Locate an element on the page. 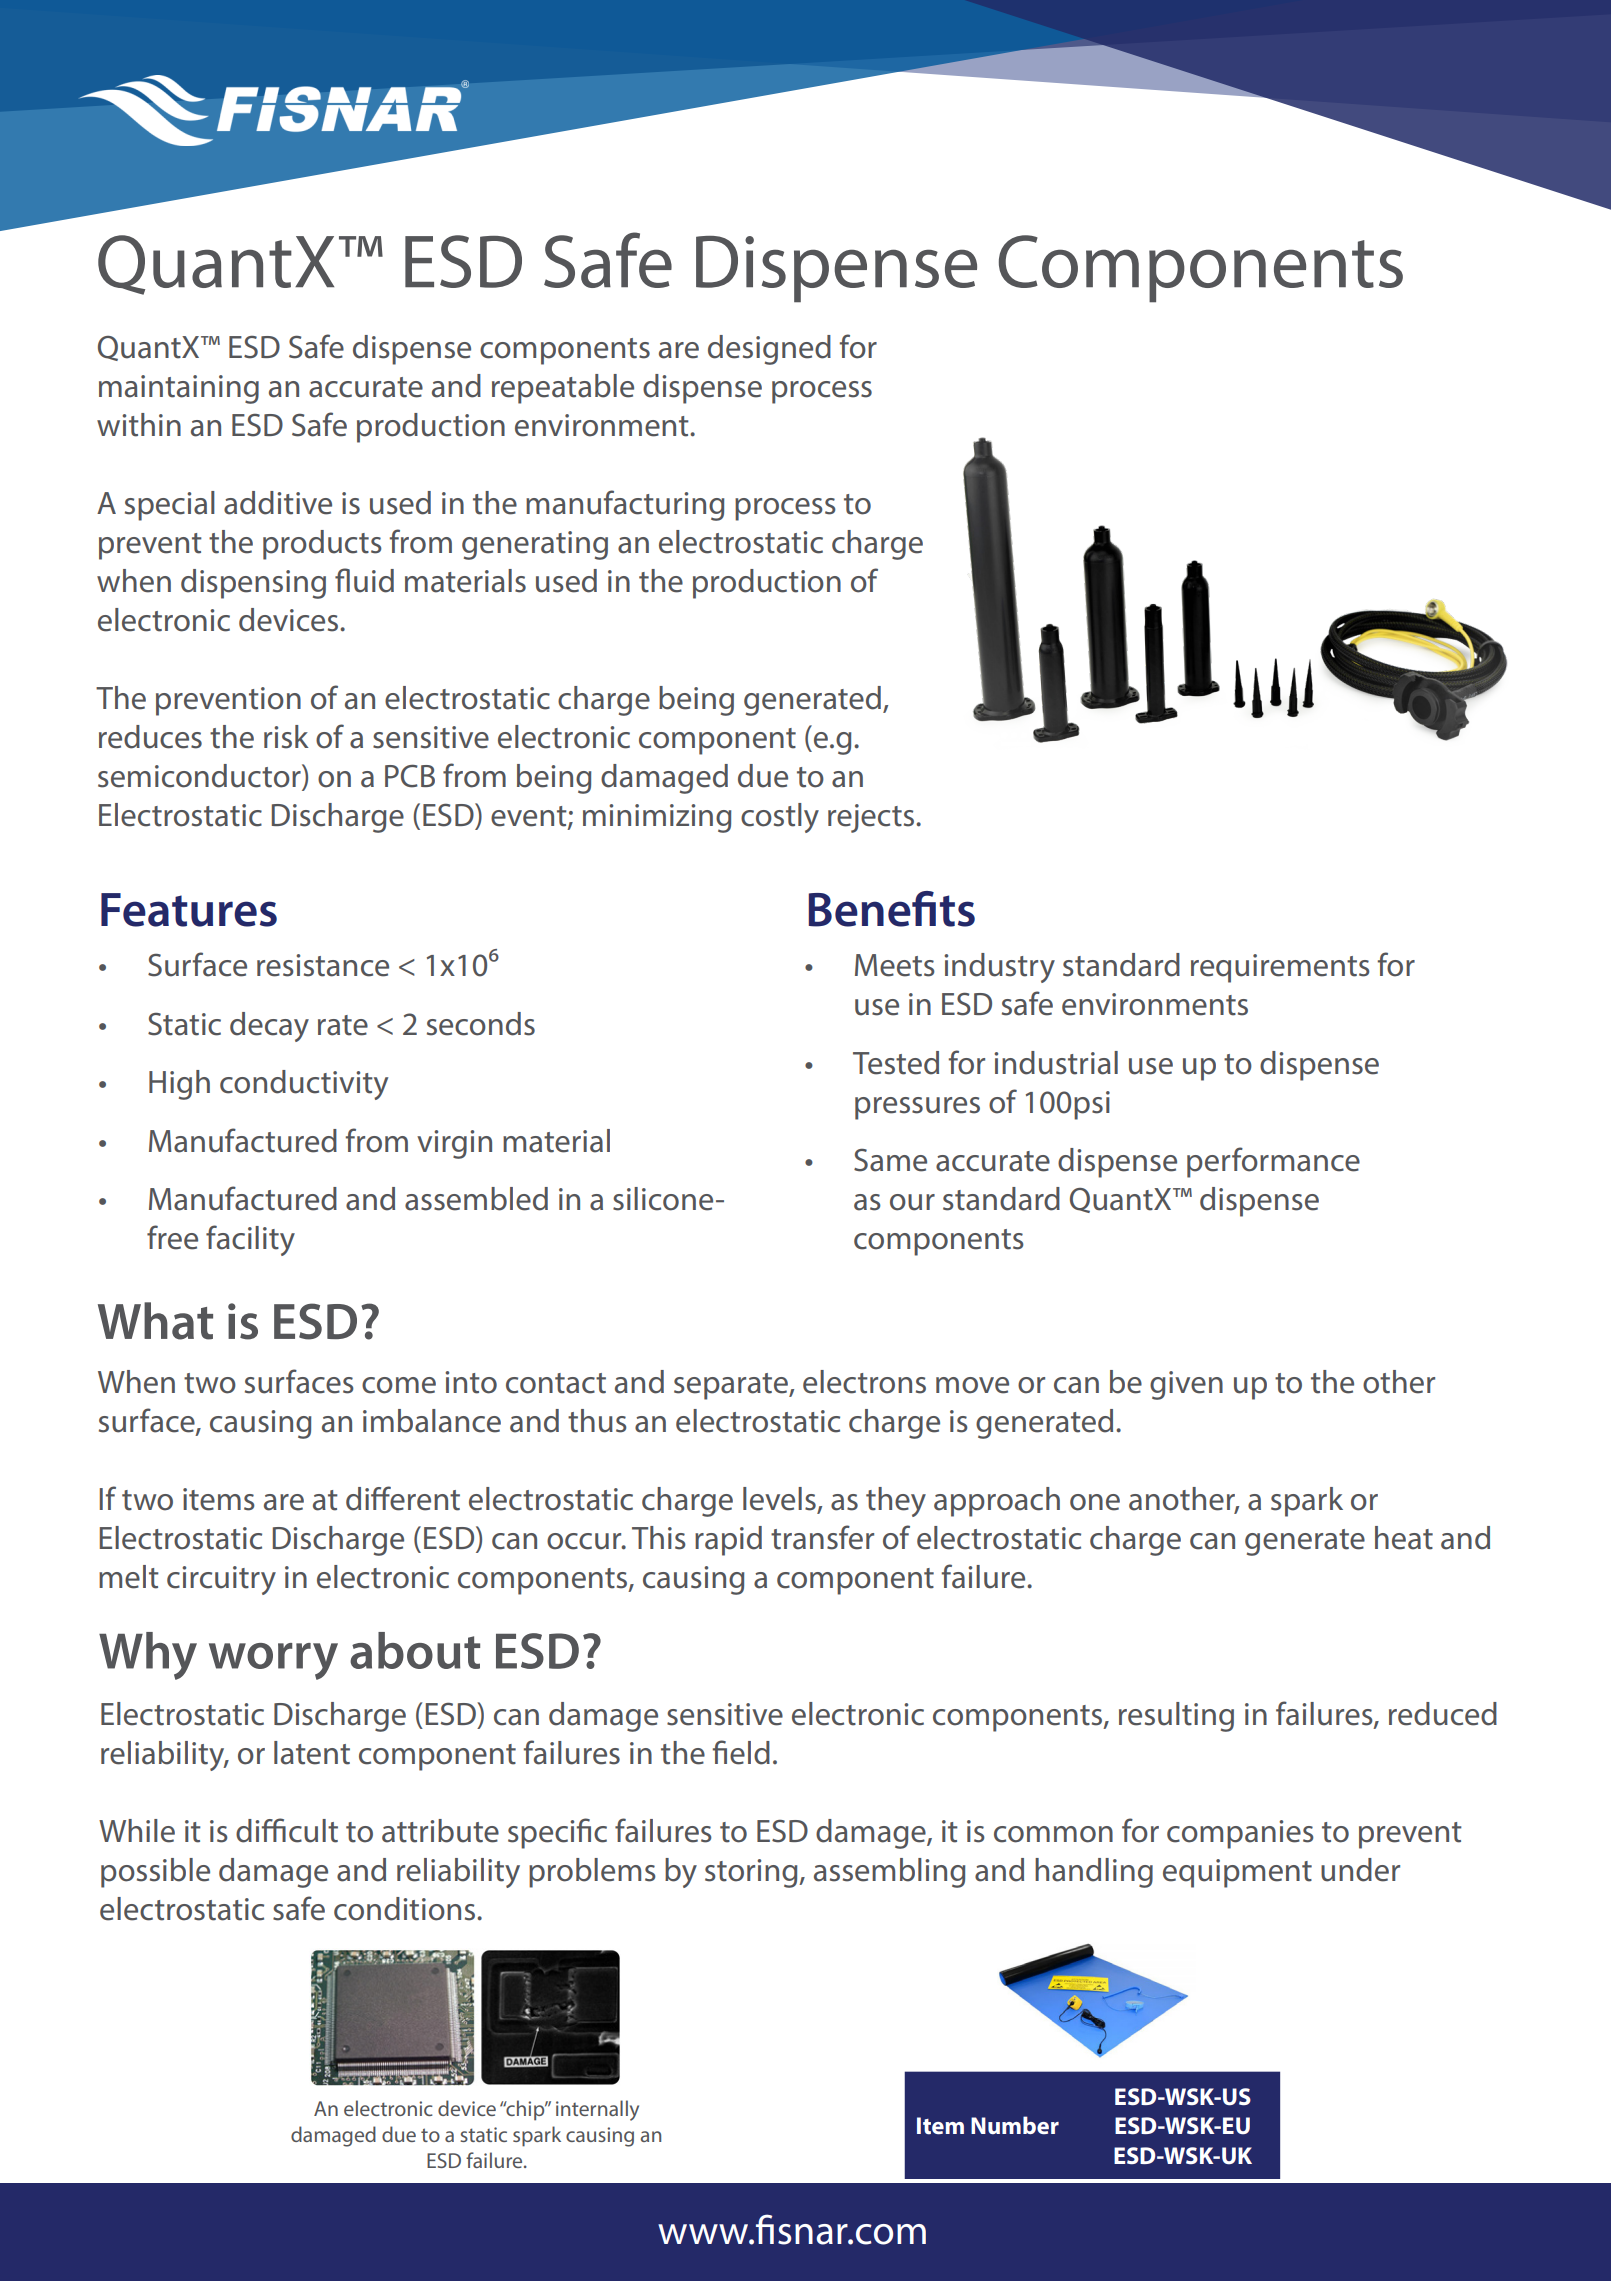 The image size is (1611, 2281). What is located at coordinates (155, 1321).
